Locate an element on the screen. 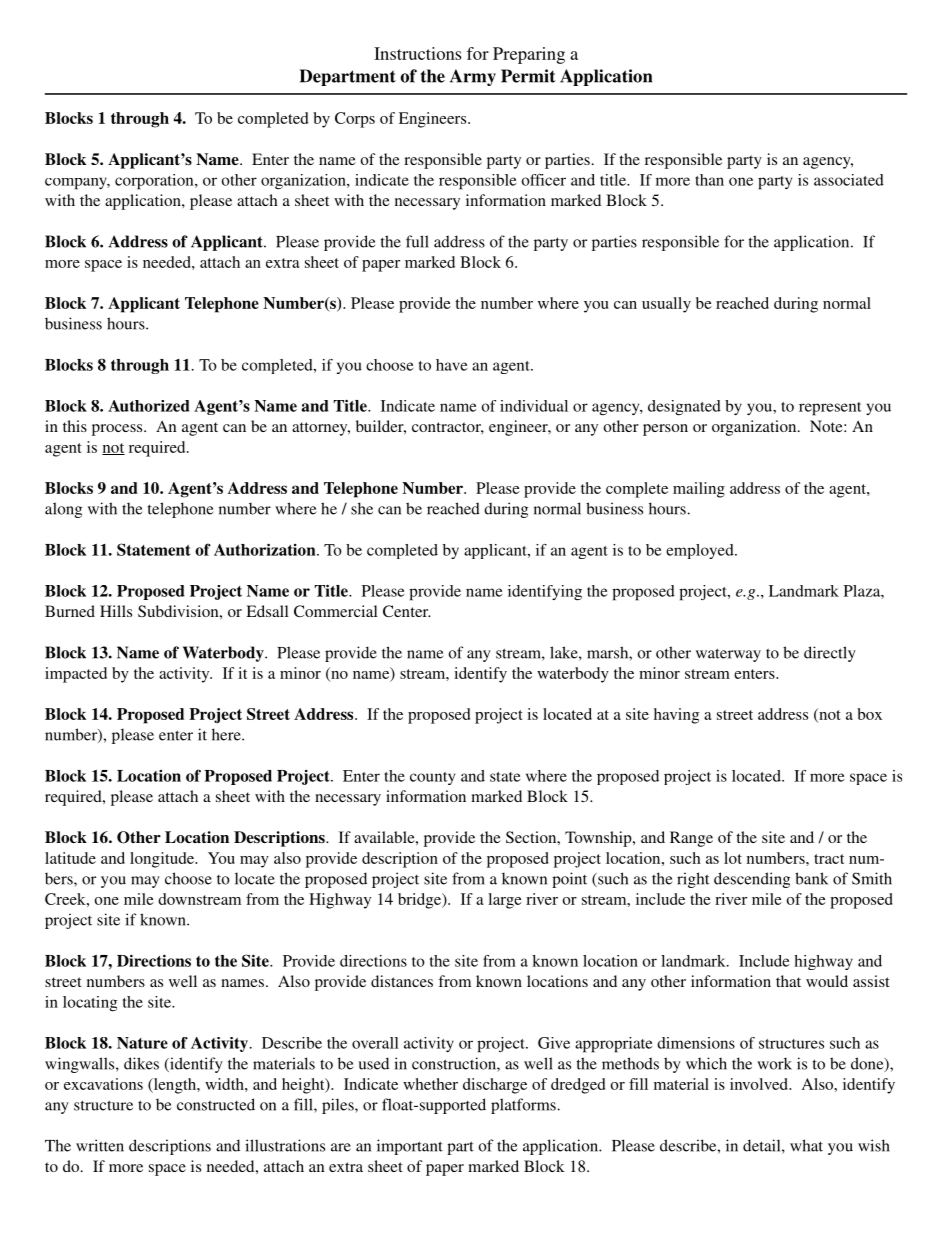 The width and height of the screenshot is (952, 1233). corporation is located at coordinates (155, 182).
